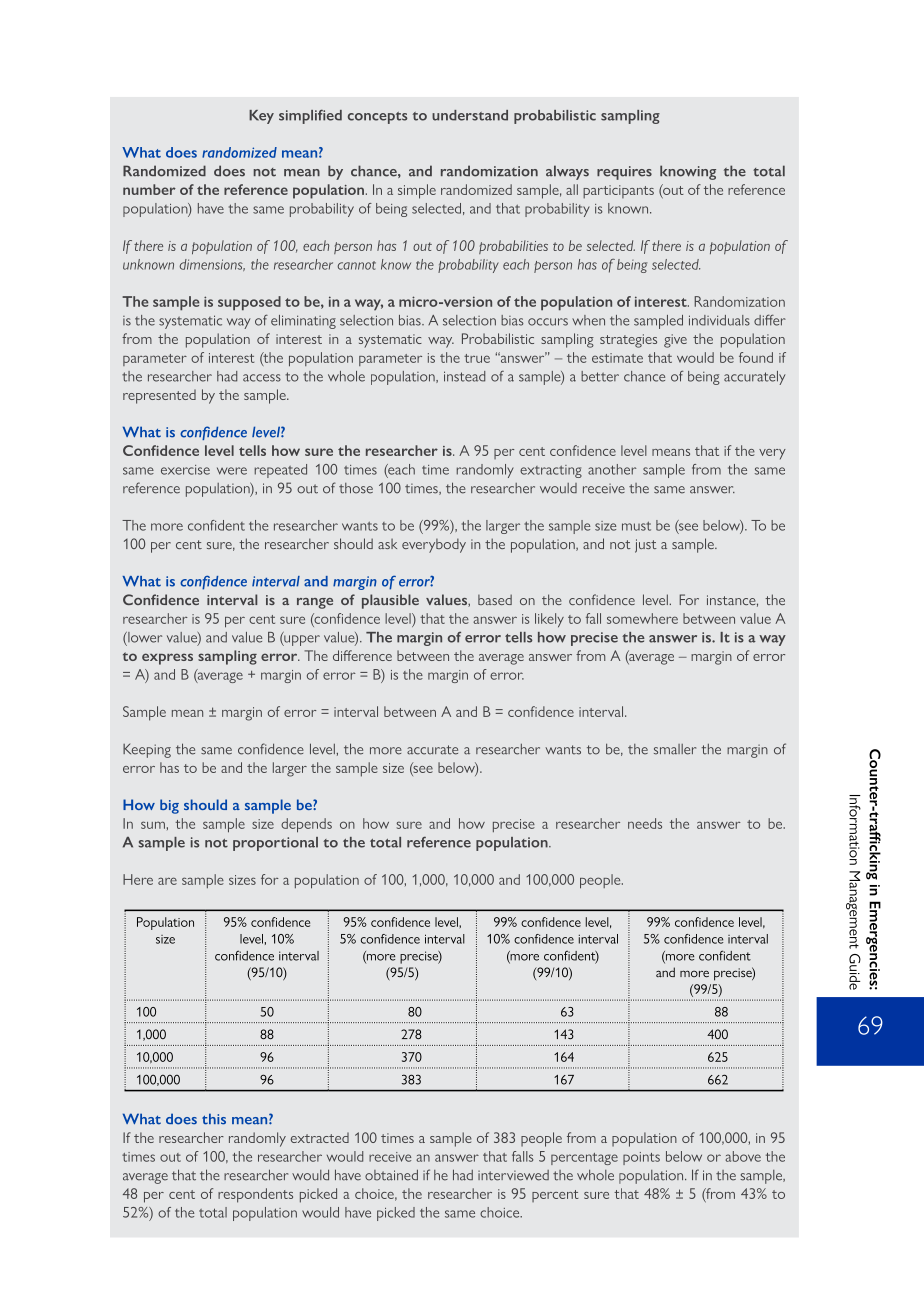 Image resolution: width=924 pixels, height=1308 pixels. I want to click on Key, so click(261, 117).
